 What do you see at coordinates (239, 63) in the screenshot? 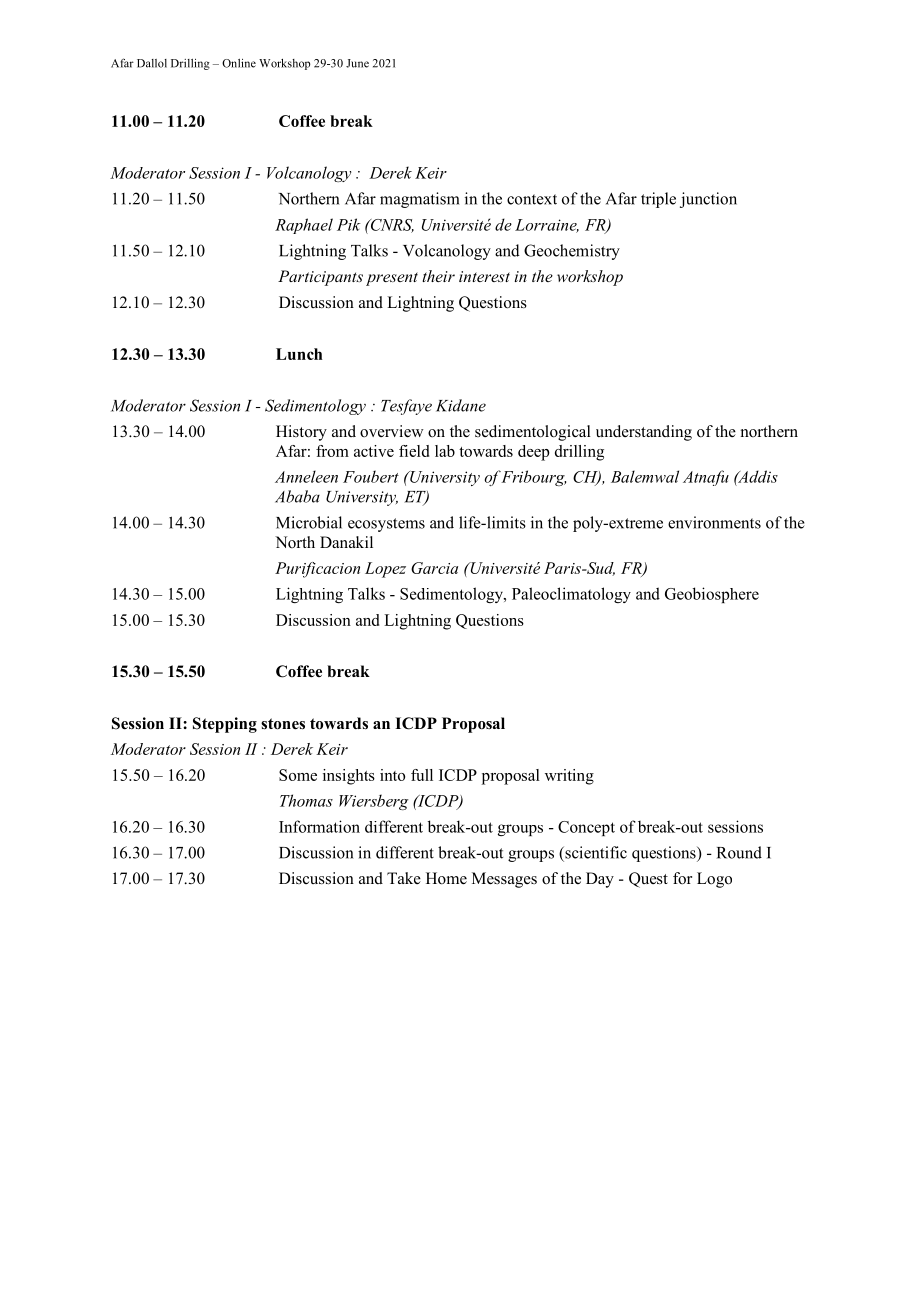
I see `Online` at bounding box center [239, 63].
